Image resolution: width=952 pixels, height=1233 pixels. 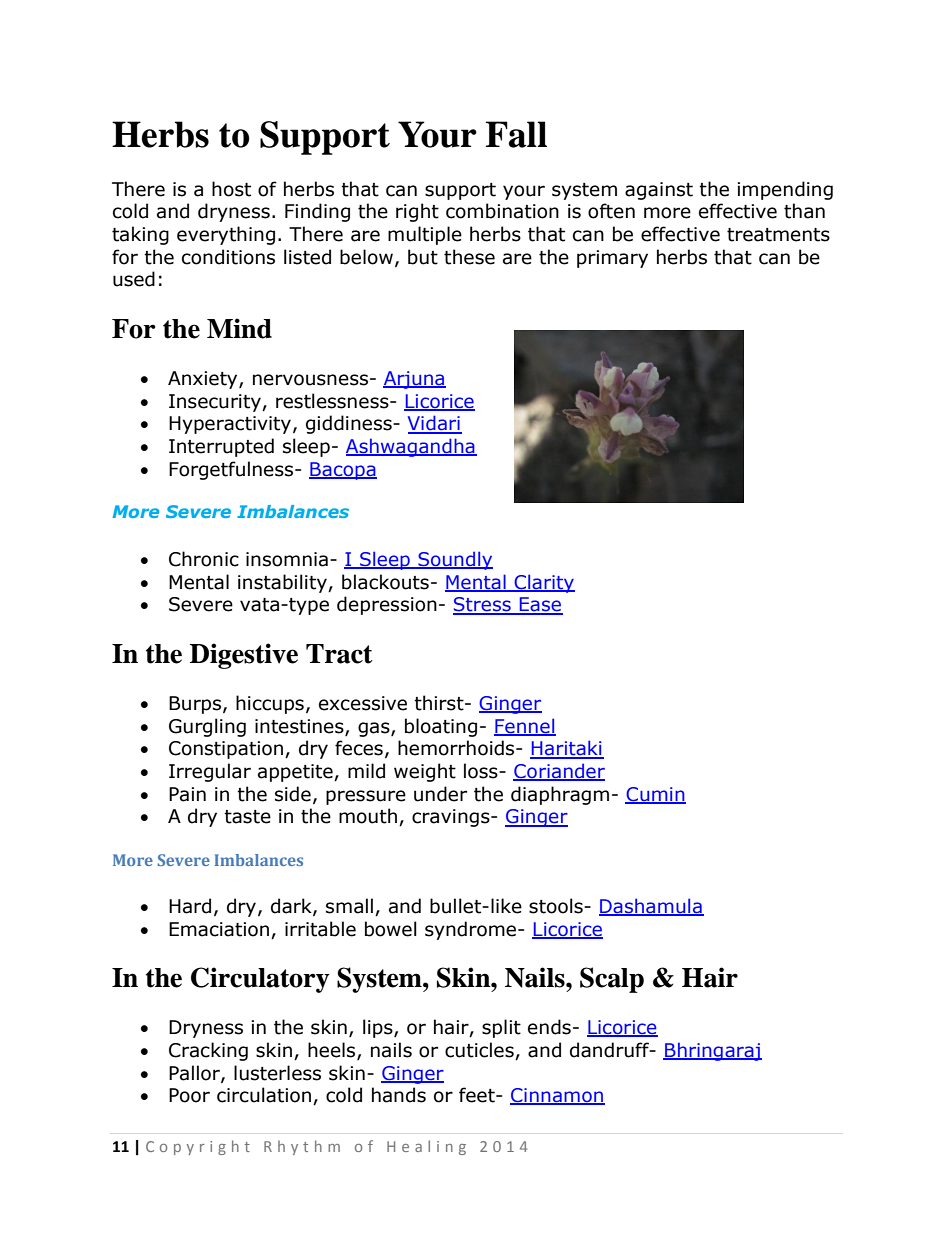 What do you see at coordinates (540, 605) in the screenshot?
I see `Ease` at bounding box center [540, 605].
